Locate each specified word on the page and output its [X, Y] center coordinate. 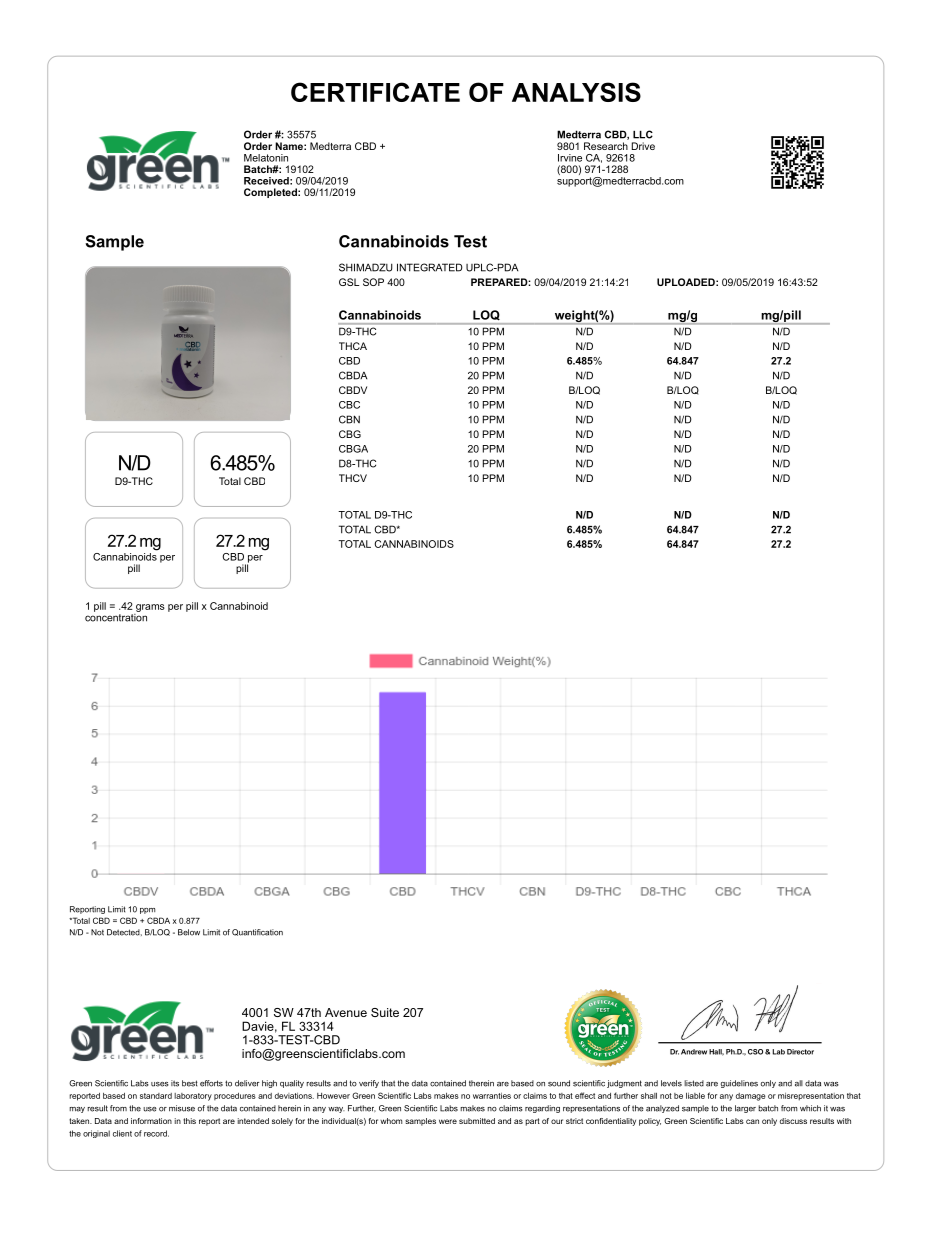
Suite [385, 1012]
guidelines [739, 1084]
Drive [643, 146]
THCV [353, 478]
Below [189, 932]
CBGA [353, 449]
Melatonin [266, 158]
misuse [182, 1108]
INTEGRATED [430, 267]
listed [694, 1083]
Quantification [257, 932]
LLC [643, 134]
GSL [349, 282]
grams [150, 608]
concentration [116, 616]
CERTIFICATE [375, 92]
